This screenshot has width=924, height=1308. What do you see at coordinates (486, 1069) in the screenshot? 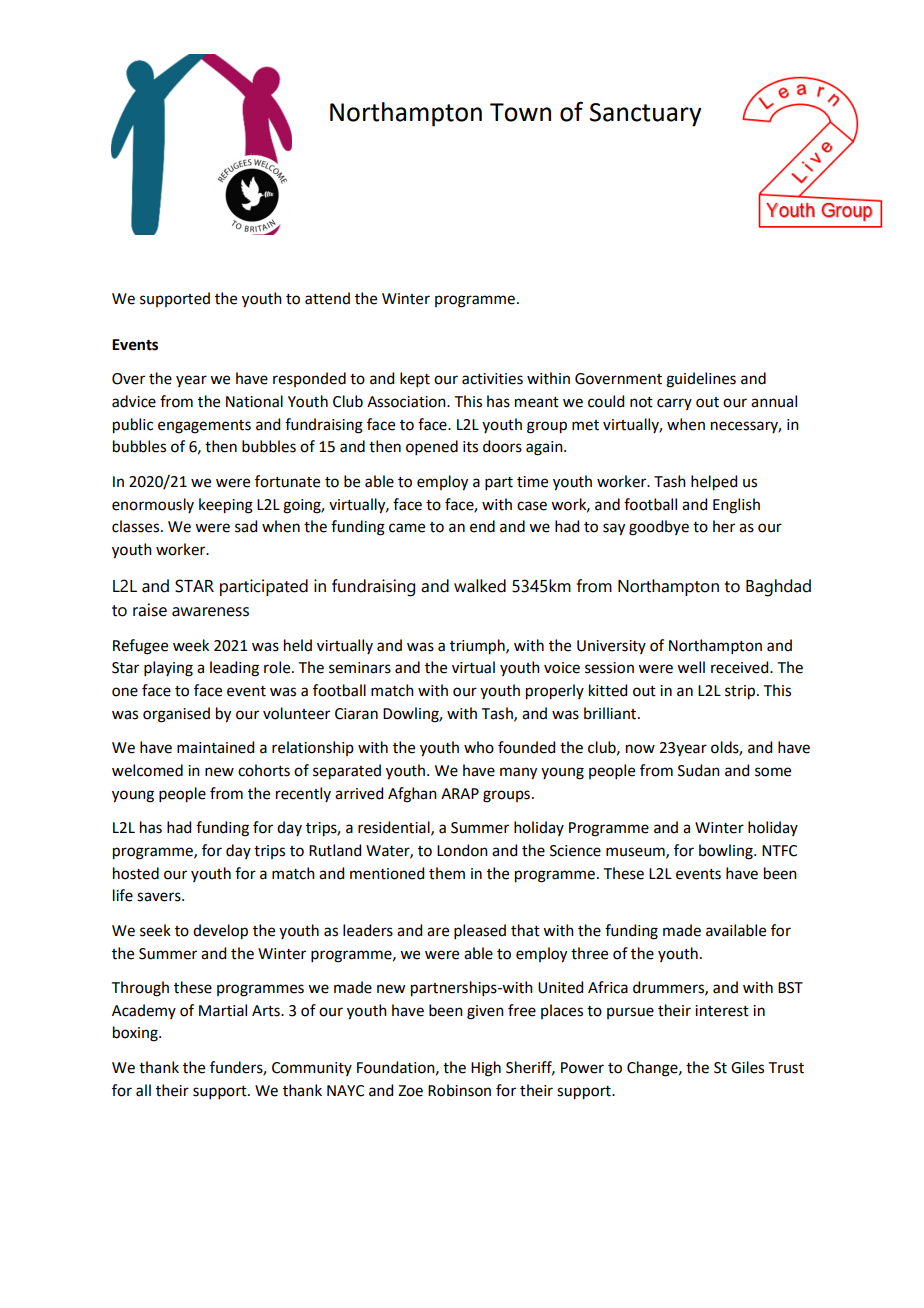
I see `High` at bounding box center [486, 1069].
